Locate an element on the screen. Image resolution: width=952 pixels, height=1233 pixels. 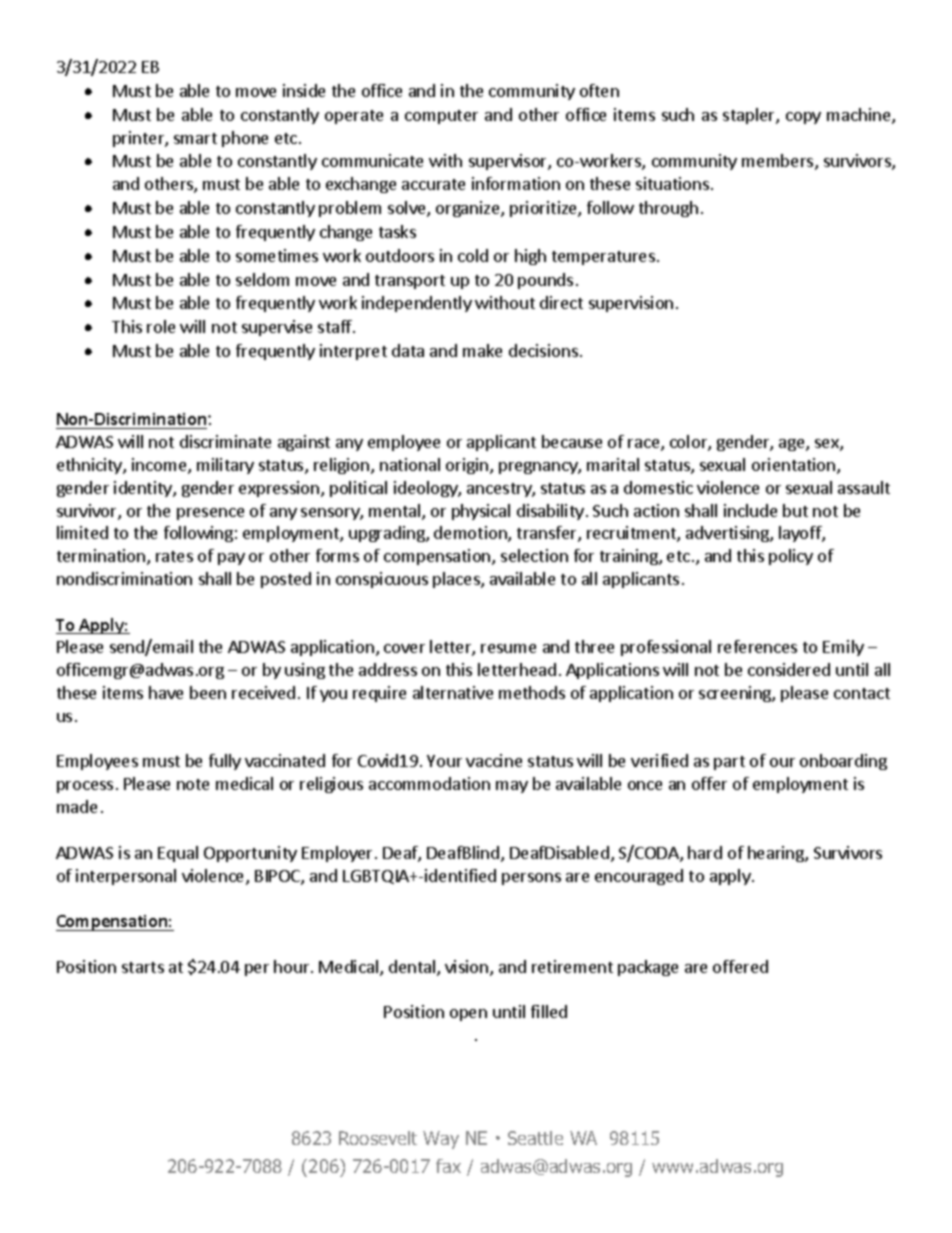
part is located at coordinates (729, 763).
